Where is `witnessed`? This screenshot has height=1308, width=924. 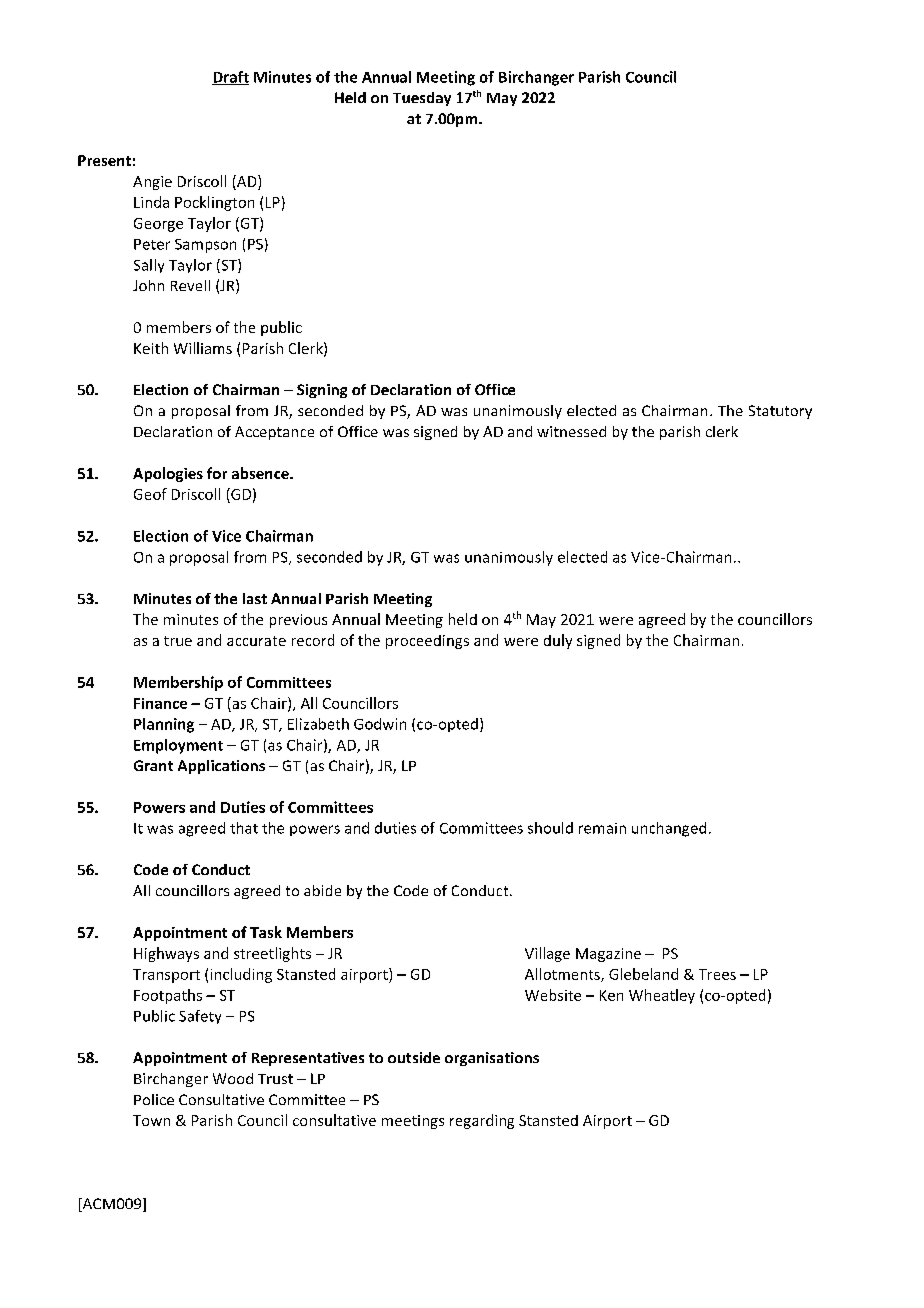
witnessed is located at coordinates (571, 431).
